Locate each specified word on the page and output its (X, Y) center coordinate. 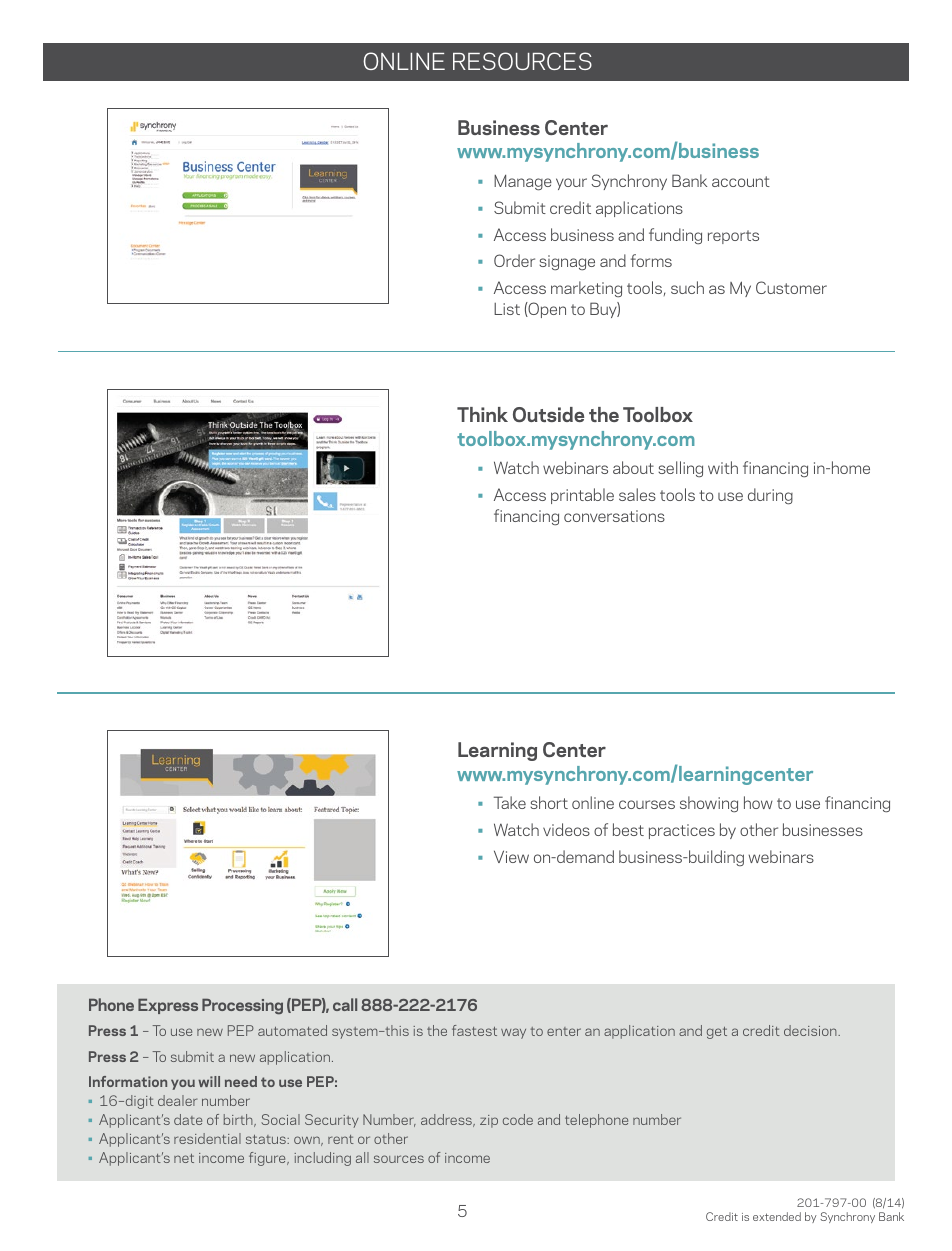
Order (514, 260)
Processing (242, 1007)
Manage (523, 183)
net (184, 1158)
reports (733, 237)
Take (510, 802)
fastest (474, 1030)
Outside (548, 414)
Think (482, 414)
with (723, 467)
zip (489, 1121)
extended (777, 1216)
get (717, 1033)
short (549, 802)
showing (709, 804)
